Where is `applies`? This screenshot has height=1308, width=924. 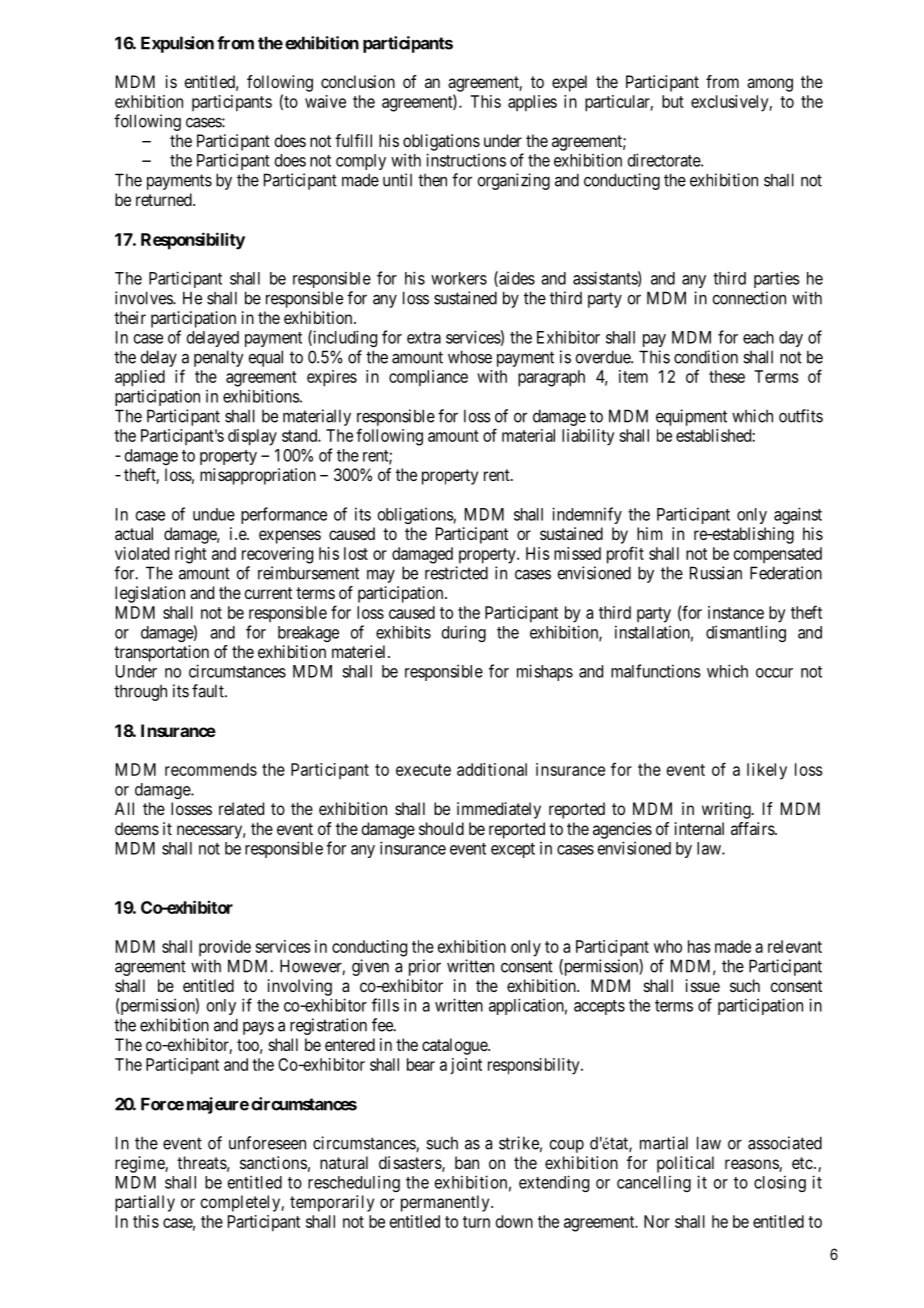 applies is located at coordinates (532, 103).
